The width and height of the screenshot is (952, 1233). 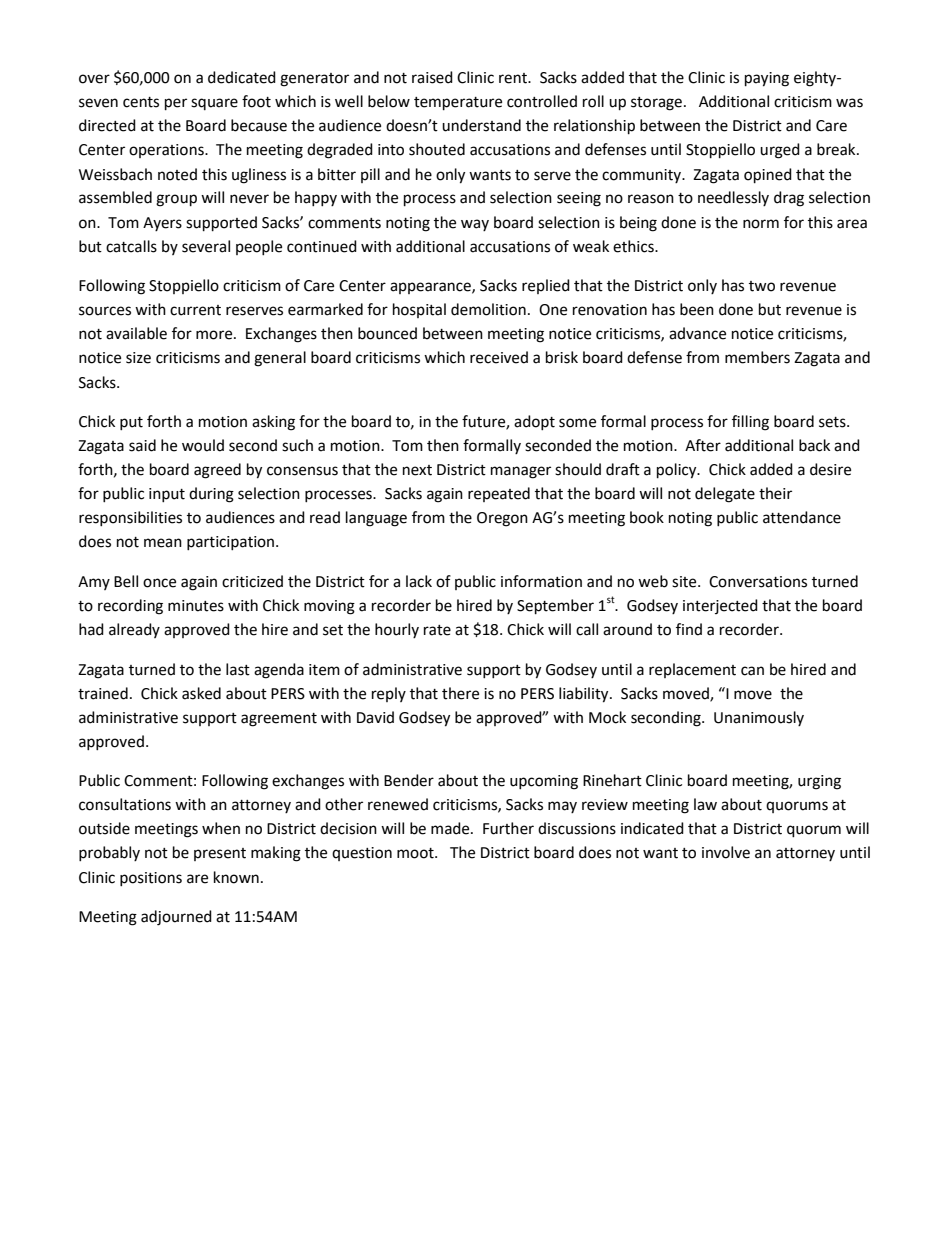 What do you see at coordinates (214, 104) in the screenshot?
I see `square` at bounding box center [214, 104].
